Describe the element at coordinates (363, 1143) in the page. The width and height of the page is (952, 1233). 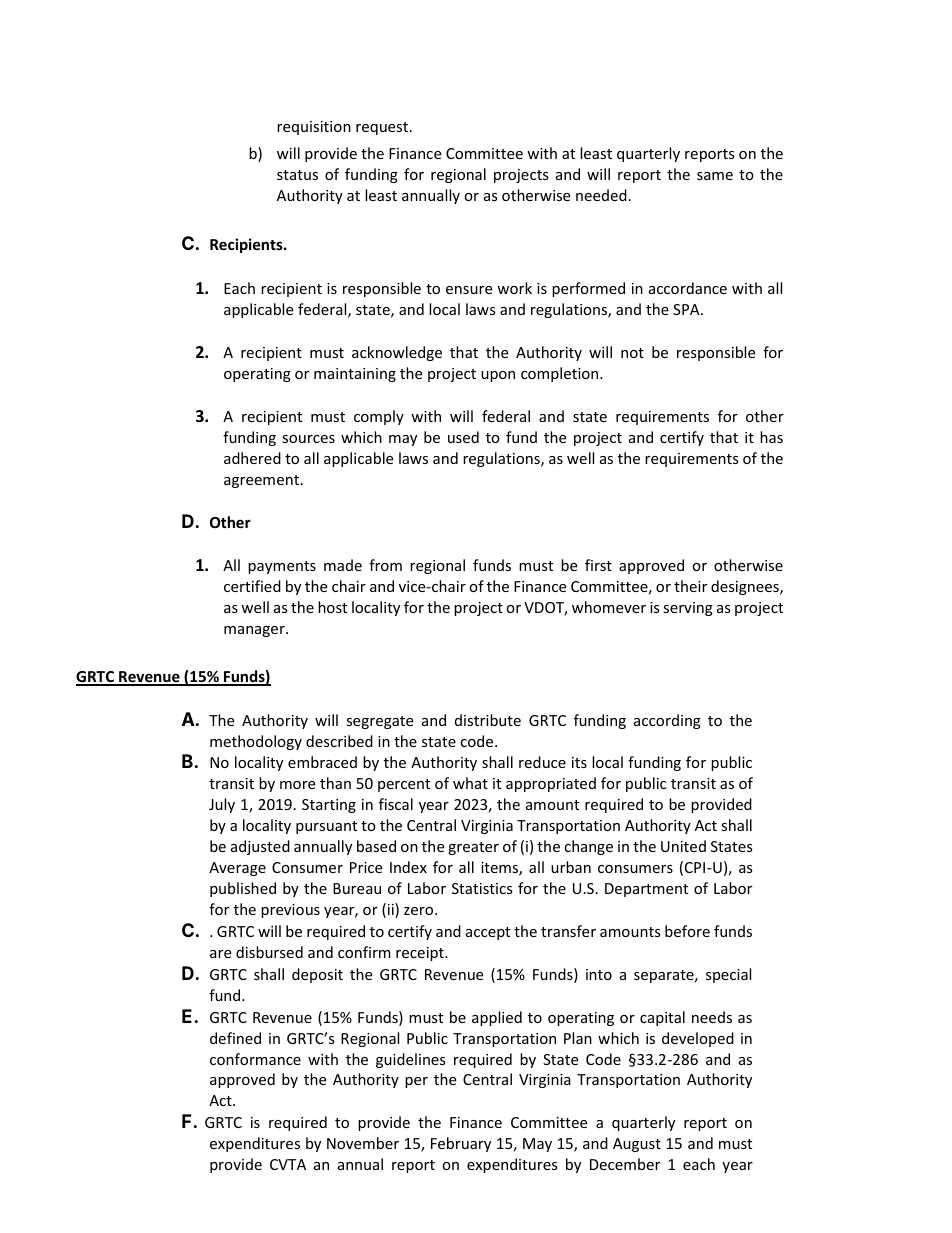
I see `November` at that location.
